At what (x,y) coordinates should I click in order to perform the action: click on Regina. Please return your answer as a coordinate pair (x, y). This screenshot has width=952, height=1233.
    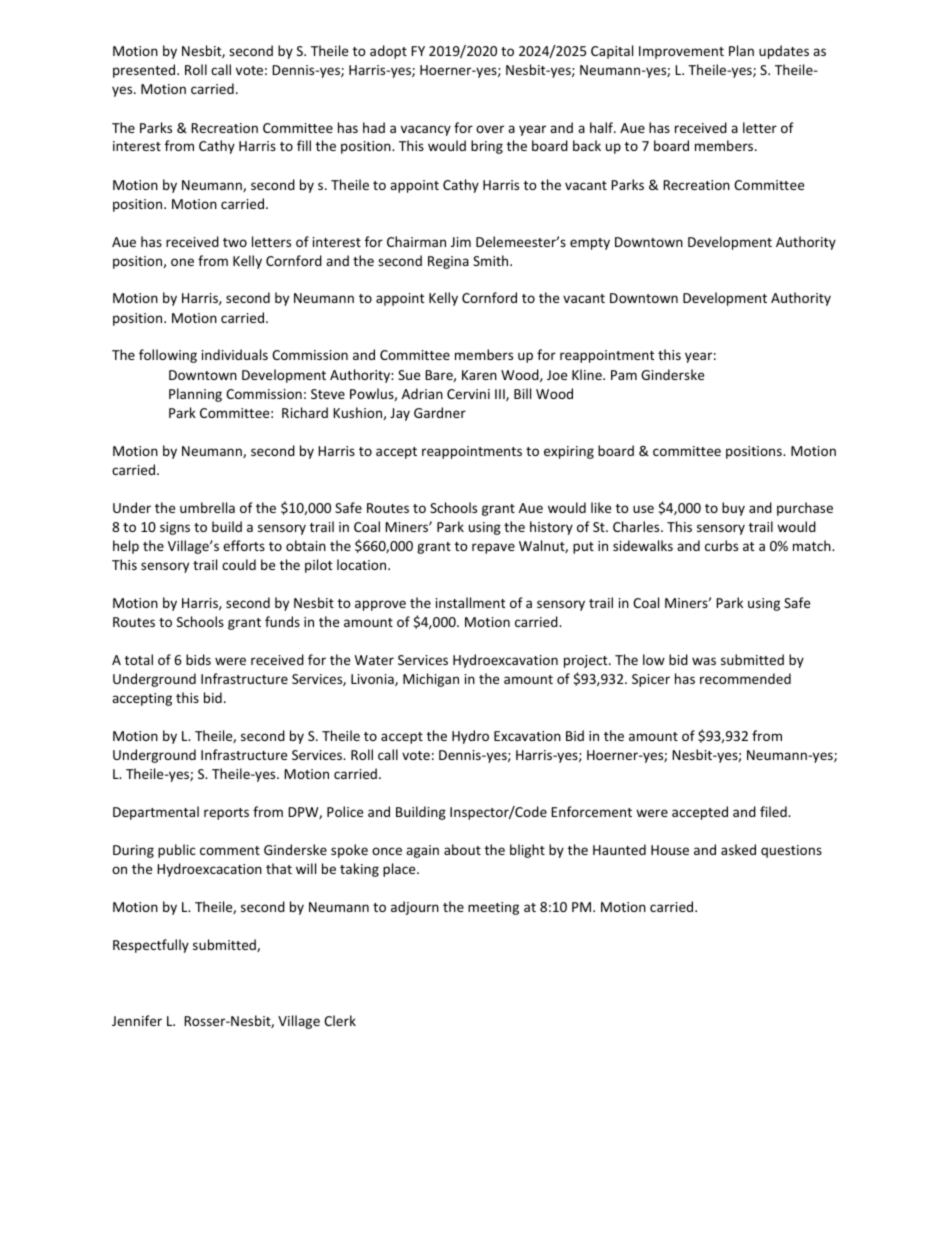
    Looking at the image, I should click on (448, 262).
